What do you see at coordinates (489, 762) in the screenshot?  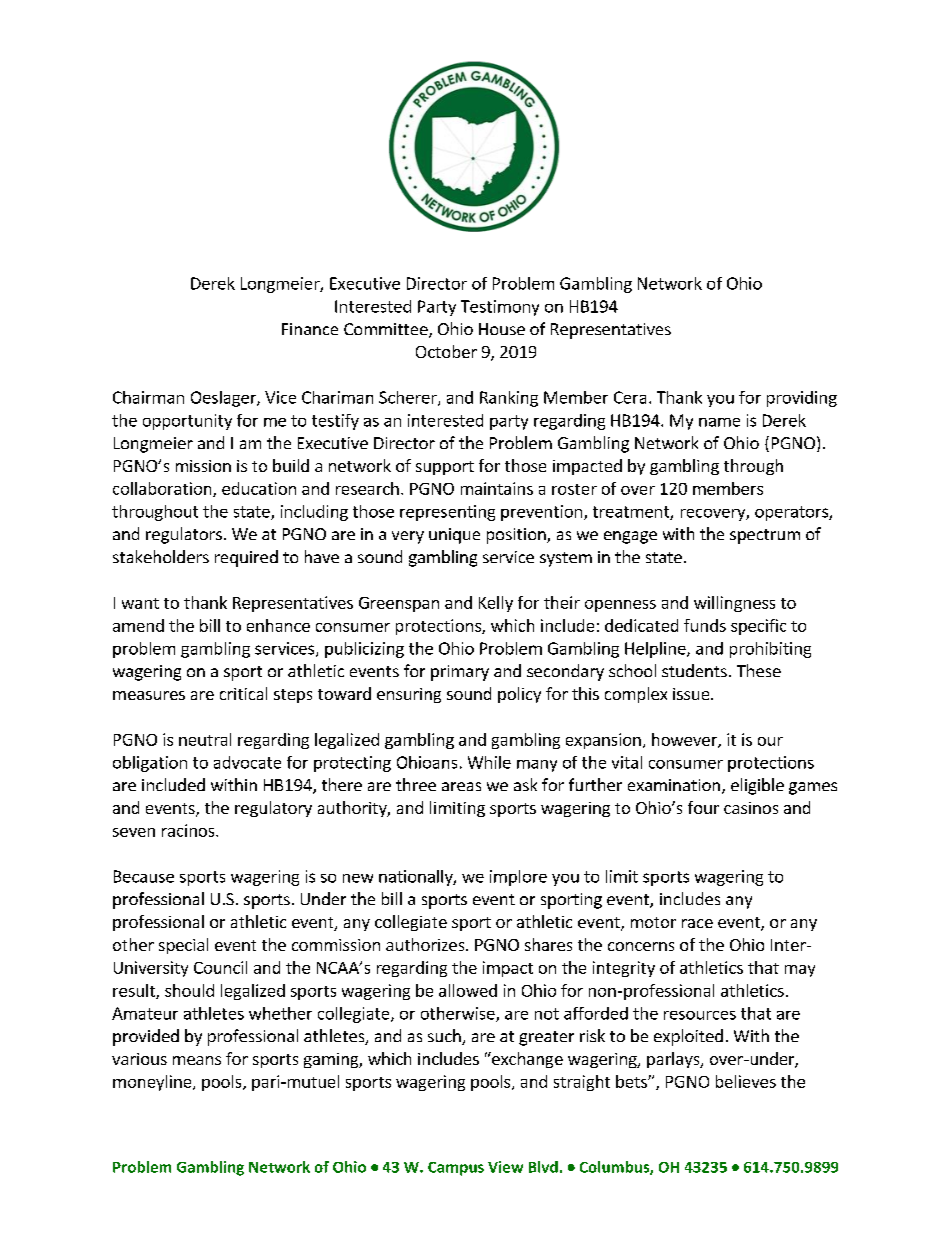 I see `While` at bounding box center [489, 762].
